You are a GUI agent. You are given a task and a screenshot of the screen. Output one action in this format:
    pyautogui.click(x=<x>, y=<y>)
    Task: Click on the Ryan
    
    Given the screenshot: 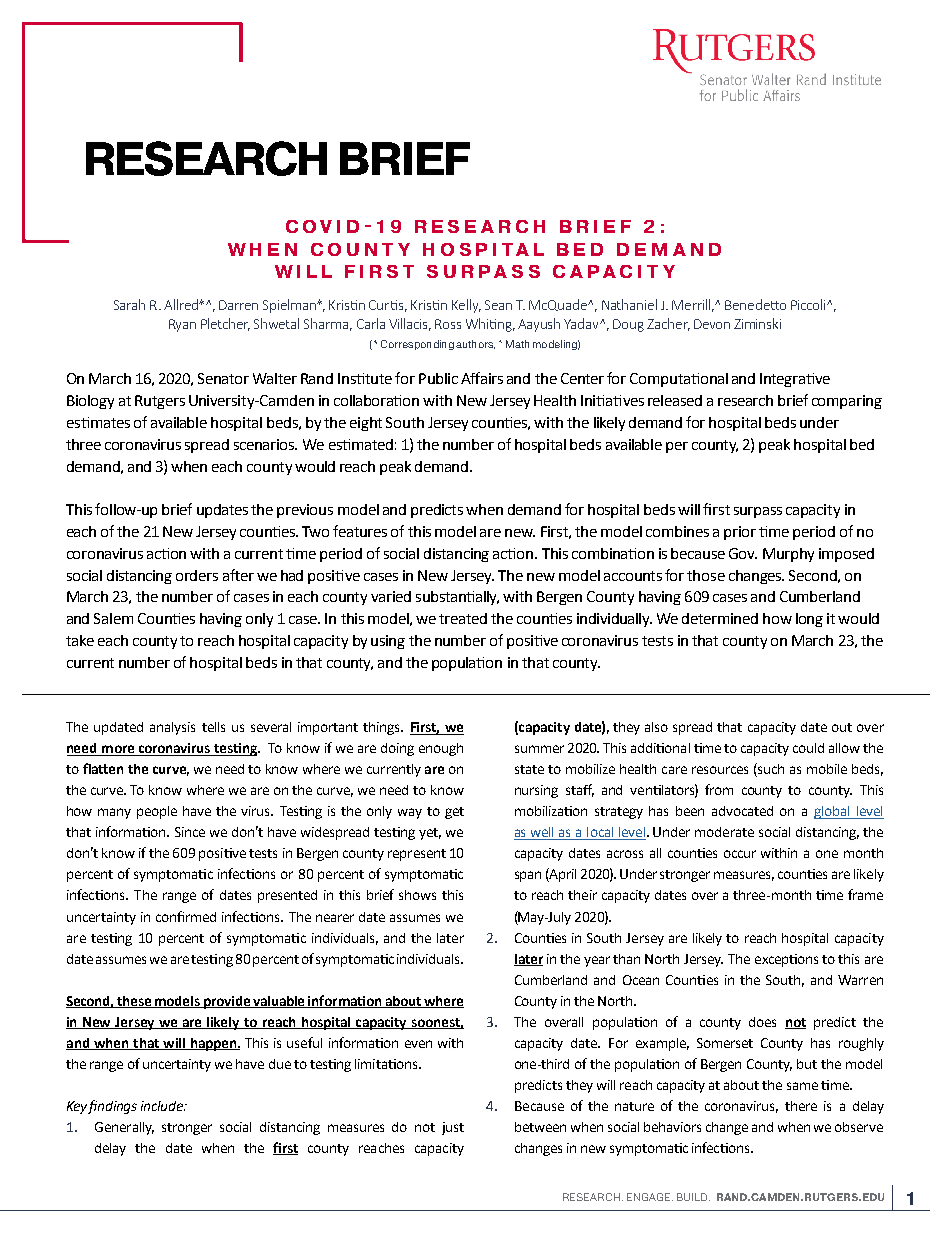 What is the action you would take?
    pyautogui.click(x=182, y=325)
